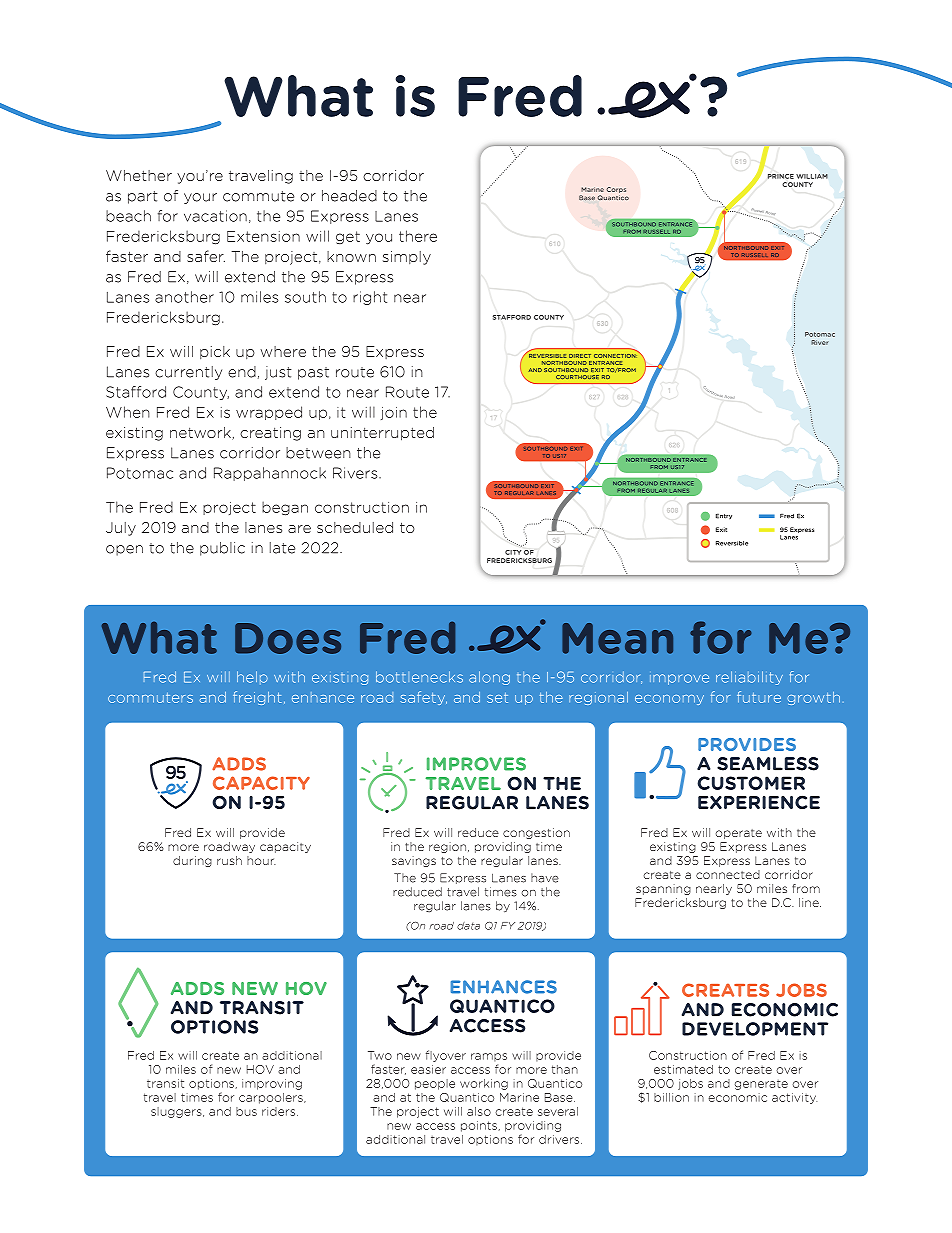  Describe the element at coordinates (394, 413) in the document. I see `join` at that location.
